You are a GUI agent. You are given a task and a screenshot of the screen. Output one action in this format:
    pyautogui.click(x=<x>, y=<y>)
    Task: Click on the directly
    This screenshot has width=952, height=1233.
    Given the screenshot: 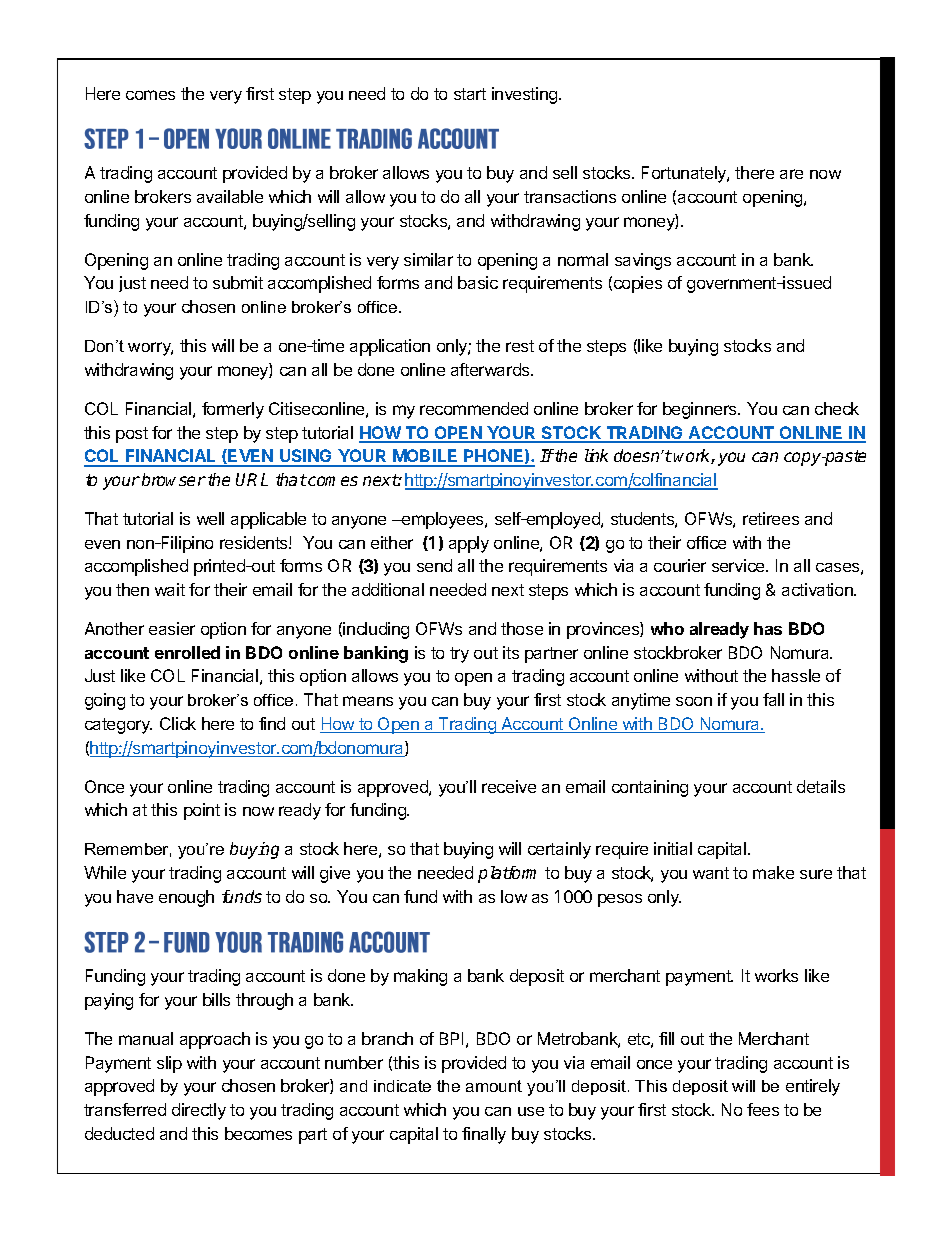 What is the action you would take?
    pyautogui.click(x=199, y=1111)
